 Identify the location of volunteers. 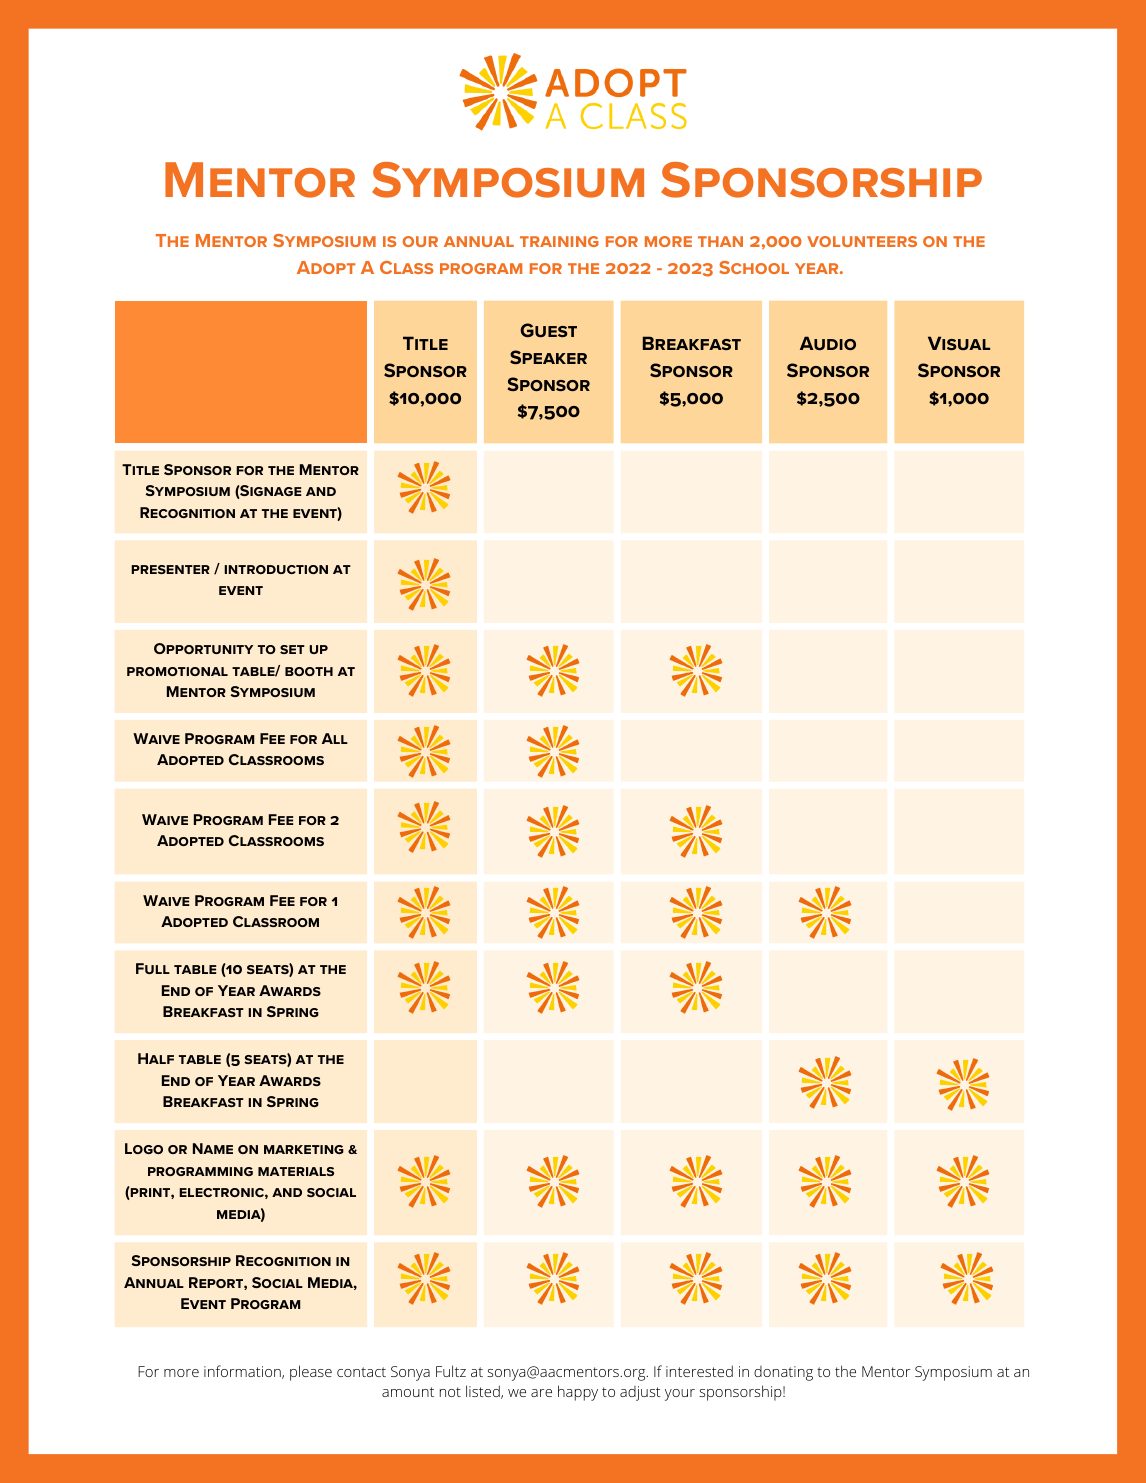
(862, 241).
